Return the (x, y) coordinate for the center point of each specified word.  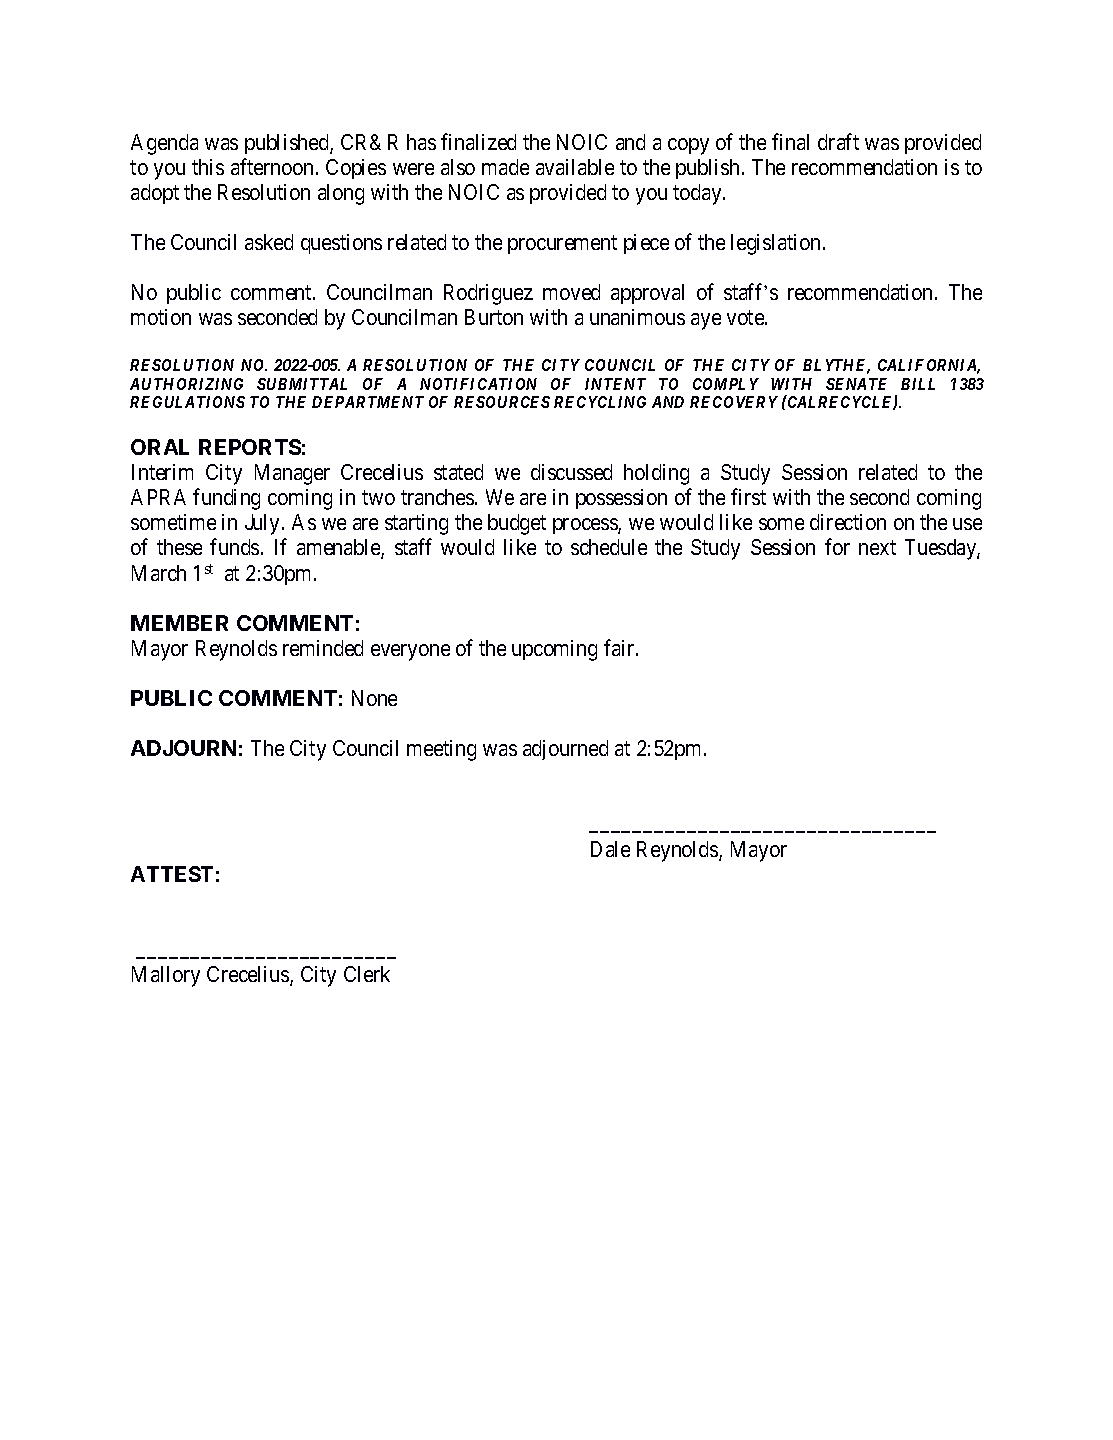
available (575, 167)
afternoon (272, 166)
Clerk (367, 974)
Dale (610, 849)
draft (838, 141)
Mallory (166, 976)
